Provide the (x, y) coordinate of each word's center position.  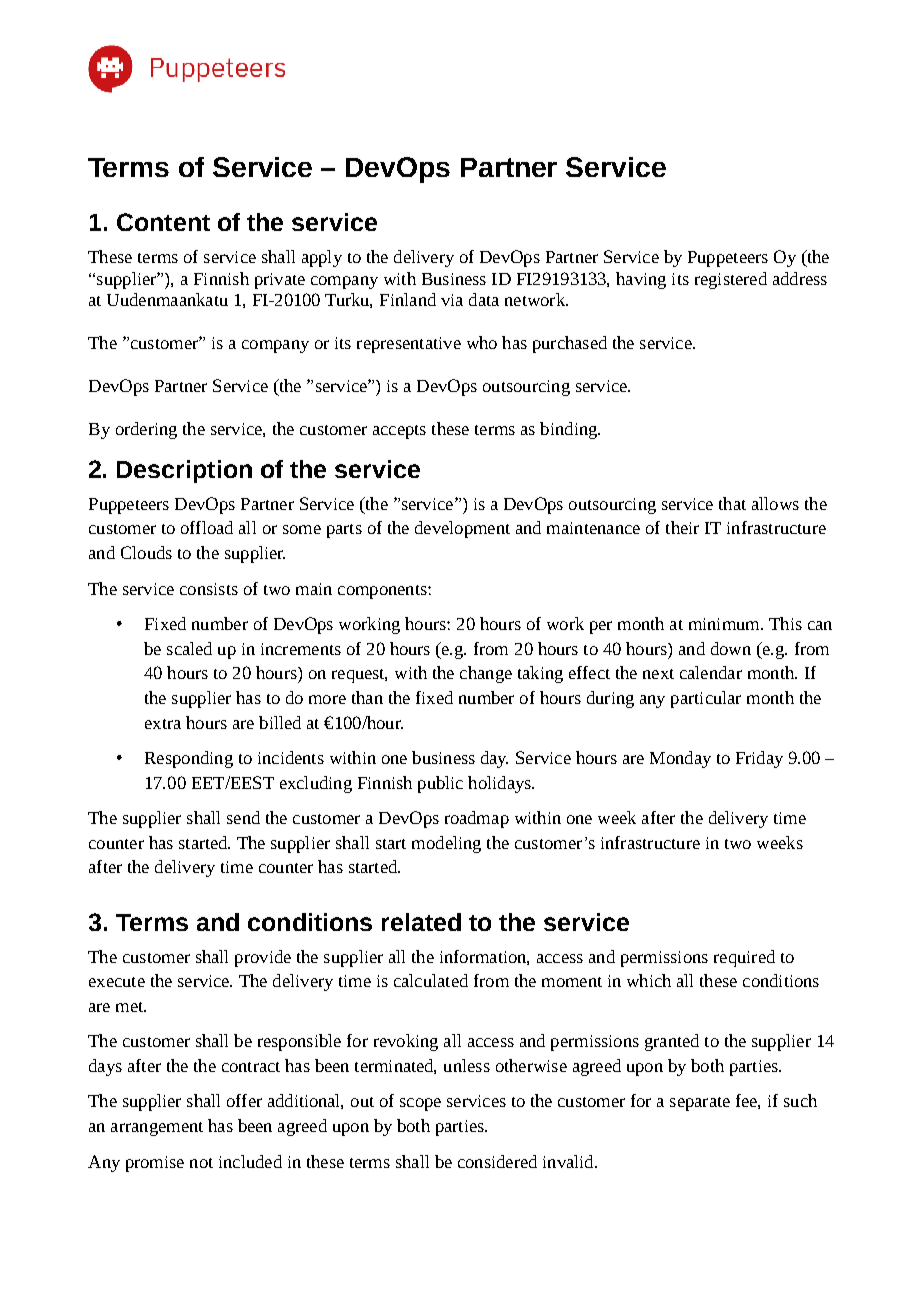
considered (497, 1161)
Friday (759, 759)
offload (207, 527)
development (462, 529)
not (201, 1163)
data (484, 299)
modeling (446, 844)
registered (731, 280)
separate (700, 1104)
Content (163, 222)
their (682, 527)
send (243, 817)
